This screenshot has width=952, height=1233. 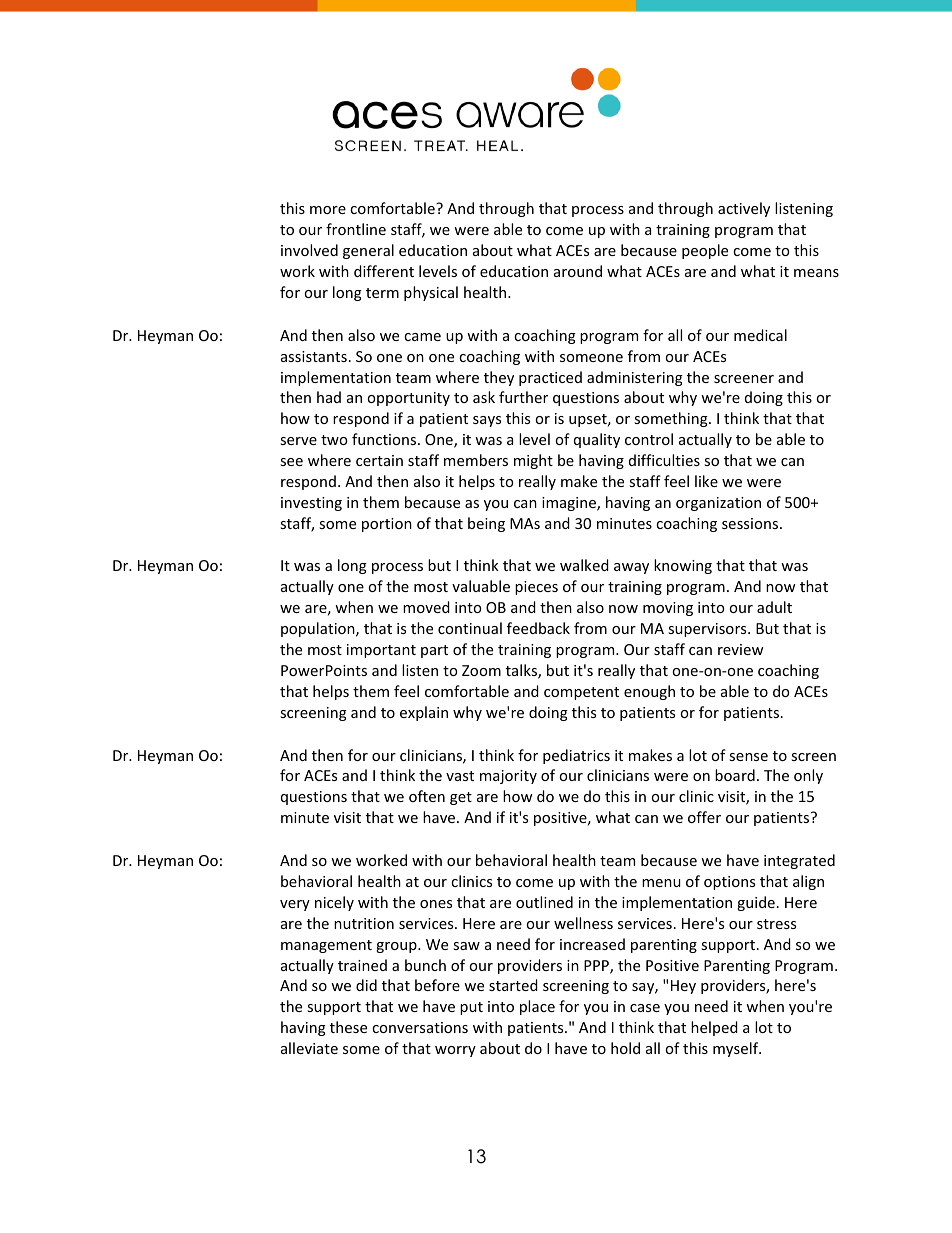 What do you see at coordinates (427, 796) in the screenshot?
I see `often` at bounding box center [427, 796].
